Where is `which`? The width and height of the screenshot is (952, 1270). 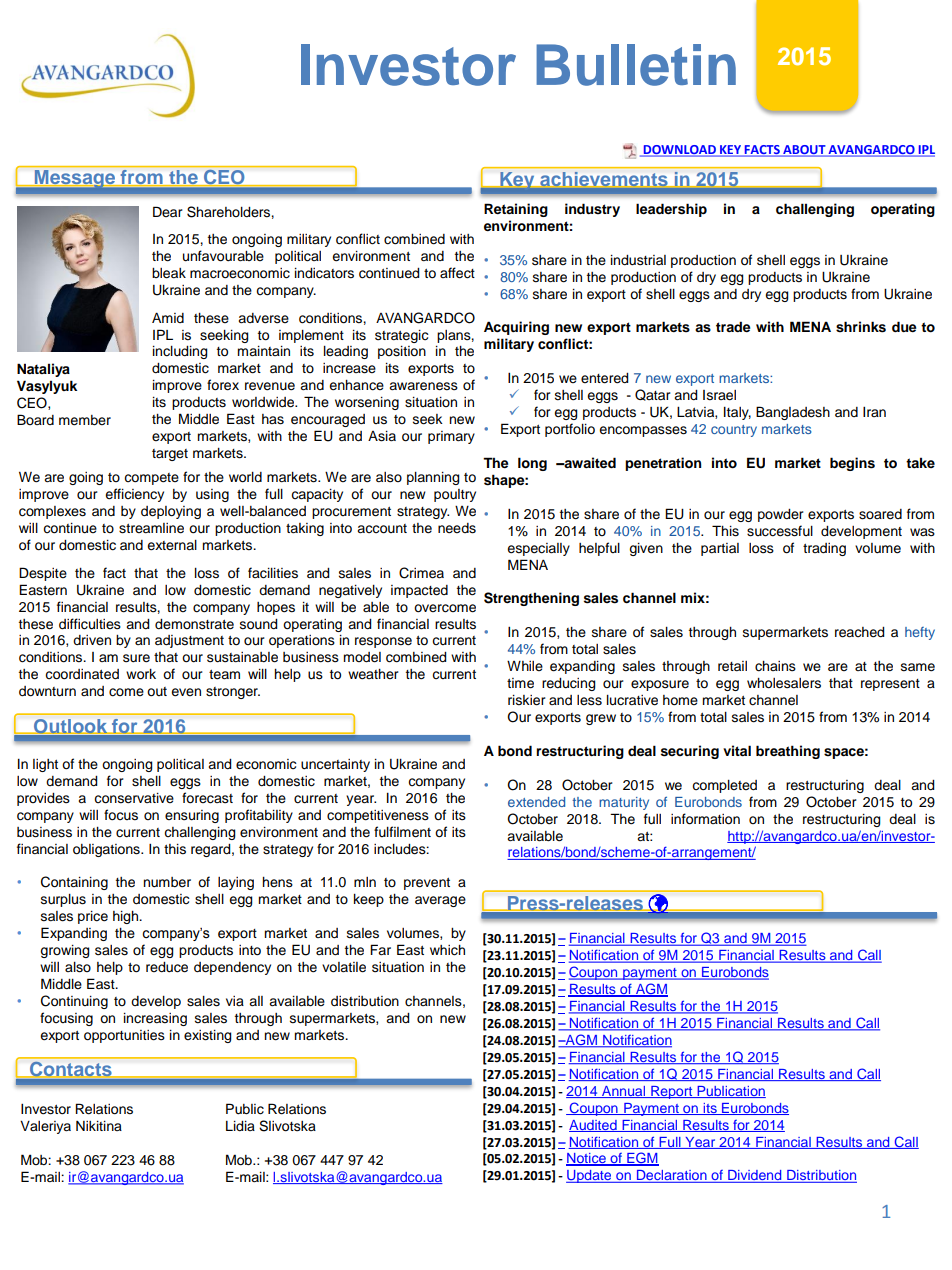
which is located at coordinates (447, 950).
